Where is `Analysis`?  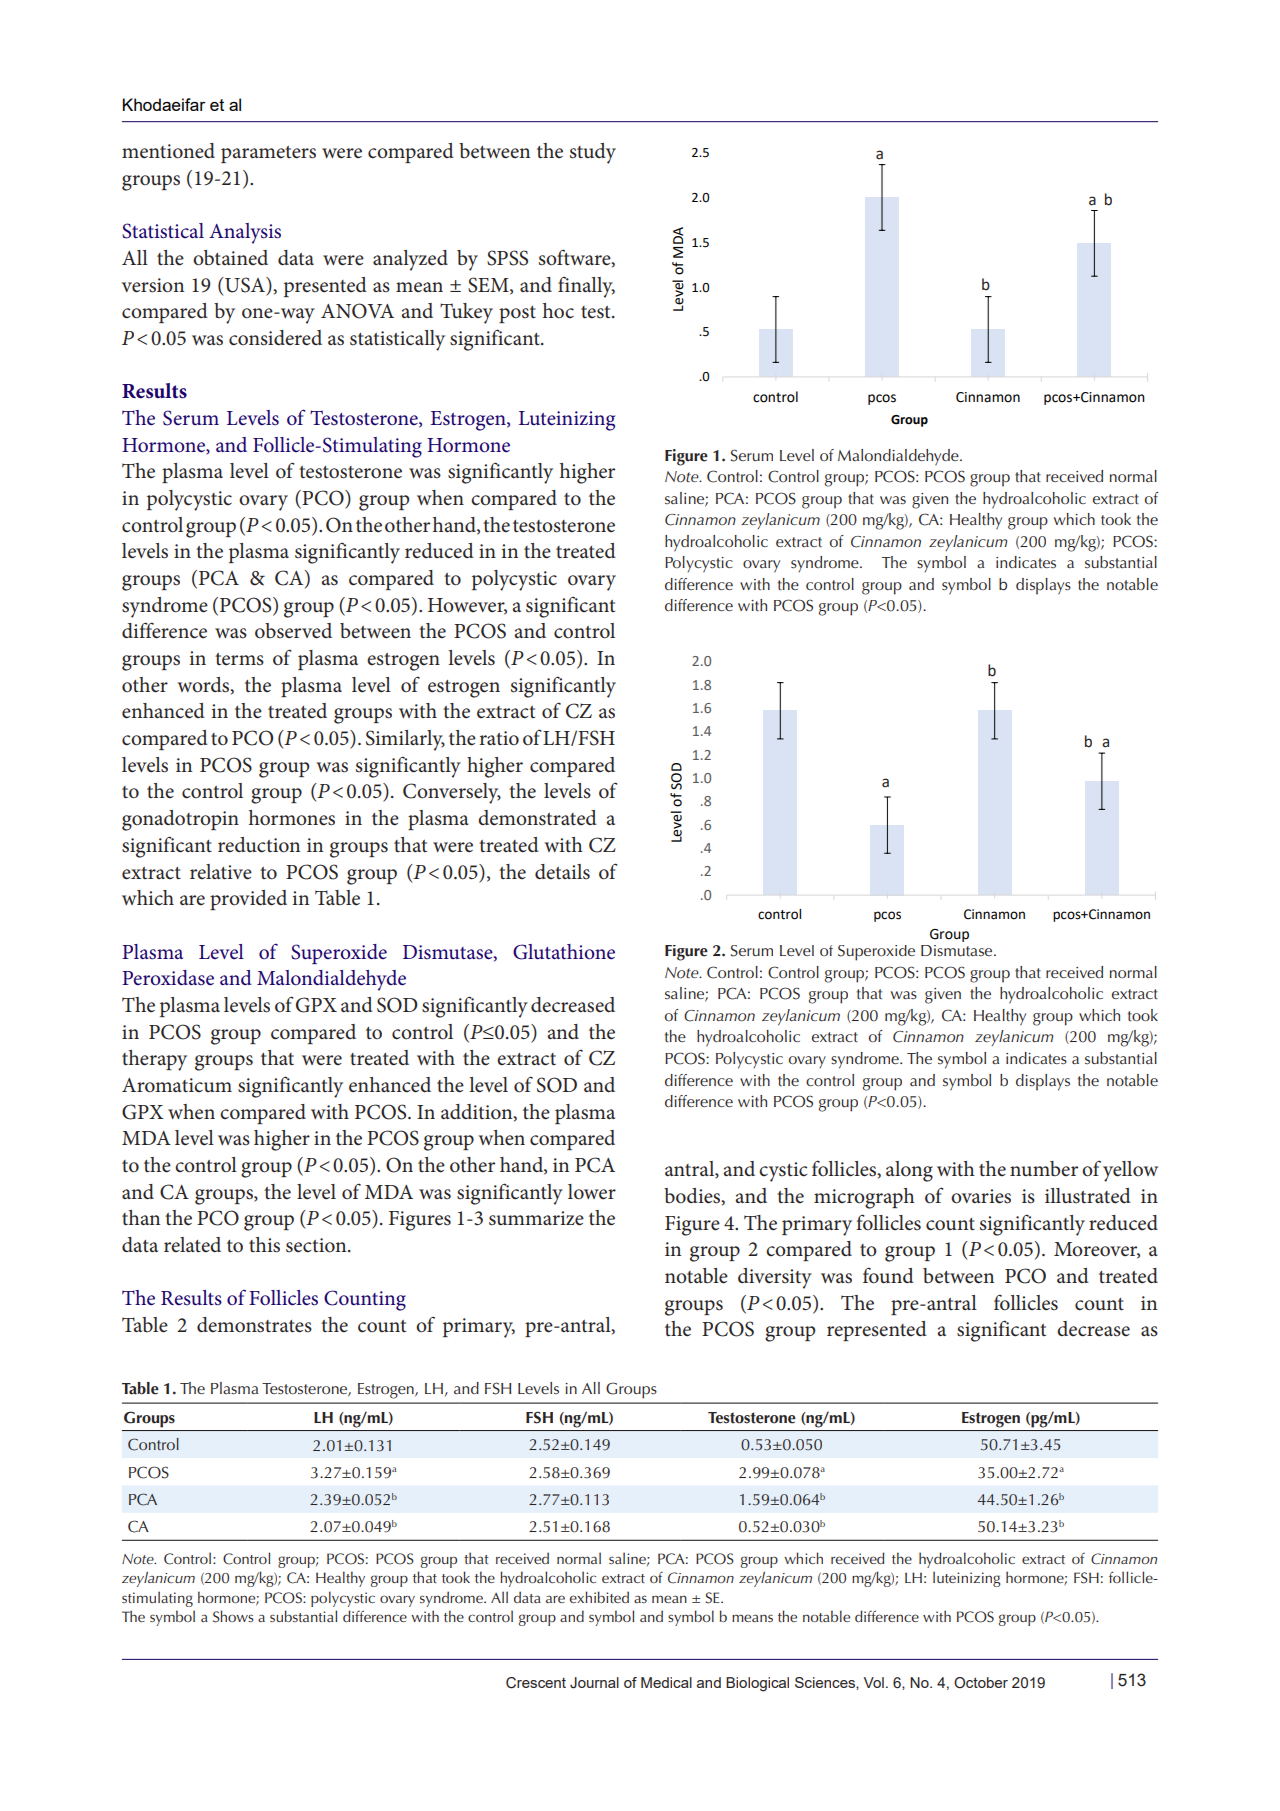
Analysis is located at coordinates (245, 233).
